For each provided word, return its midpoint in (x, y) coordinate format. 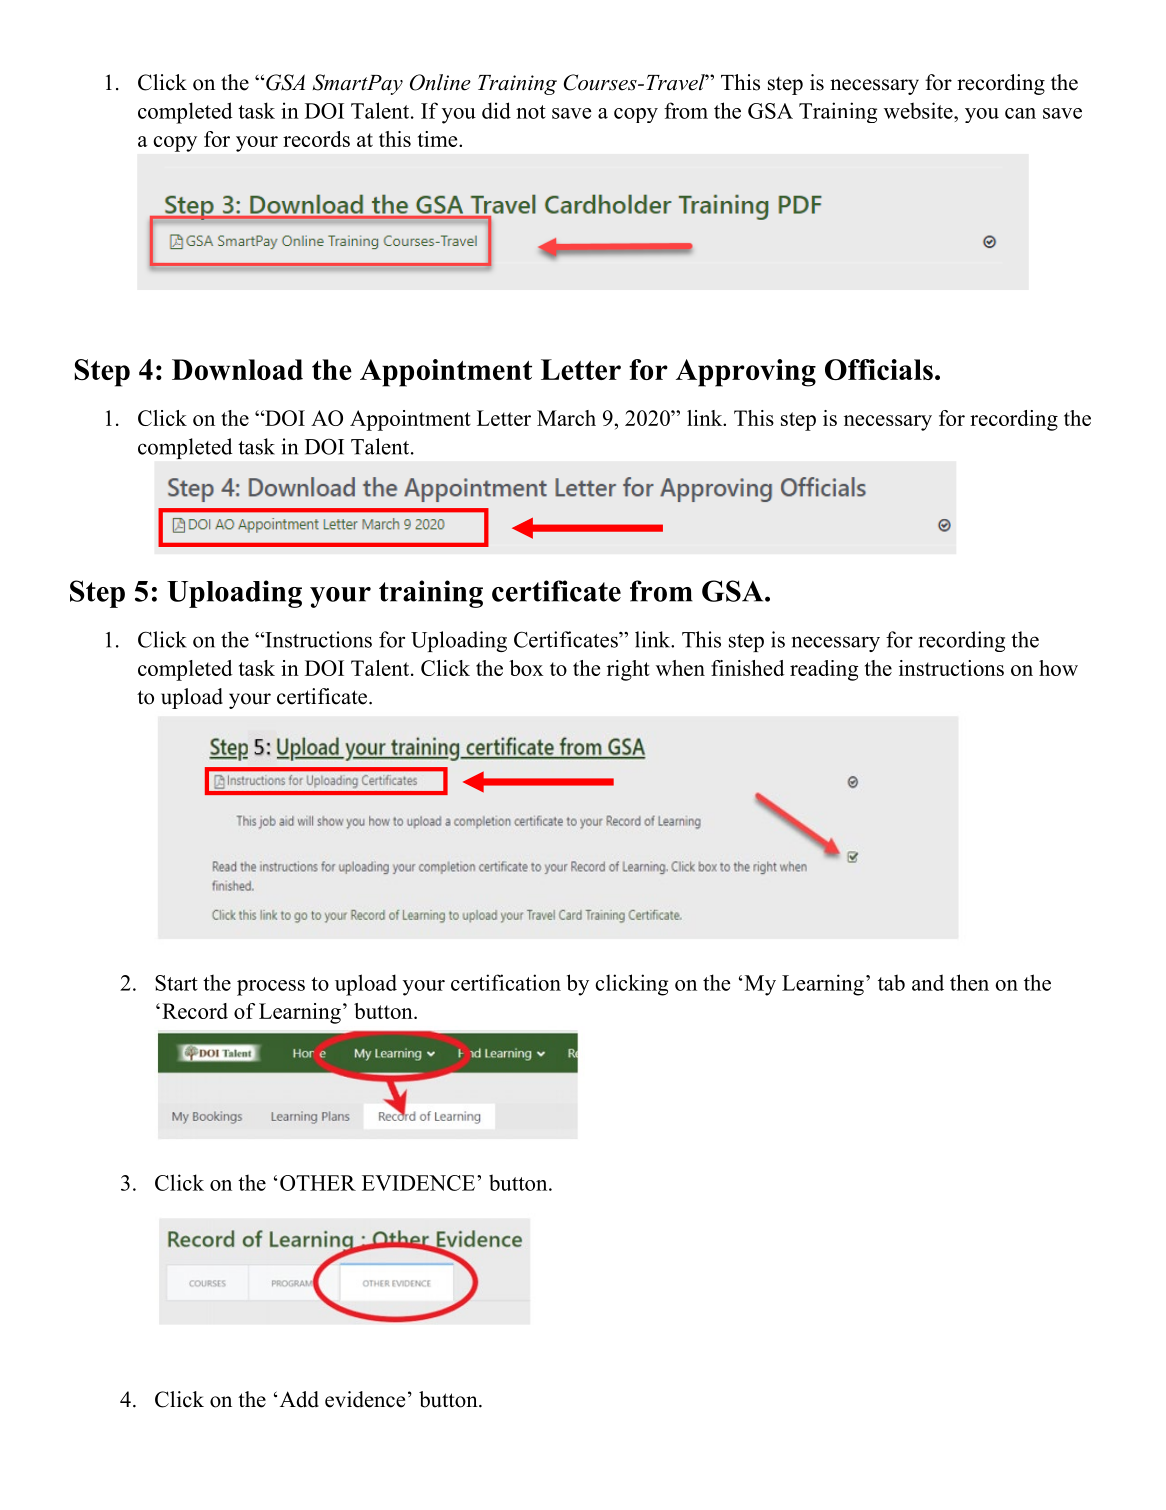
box (526, 668)
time (439, 139)
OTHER (318, 1183)
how (1058, 668)
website (919, 110)
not (531, 112)
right (628, 670)
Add (299, 1399)
